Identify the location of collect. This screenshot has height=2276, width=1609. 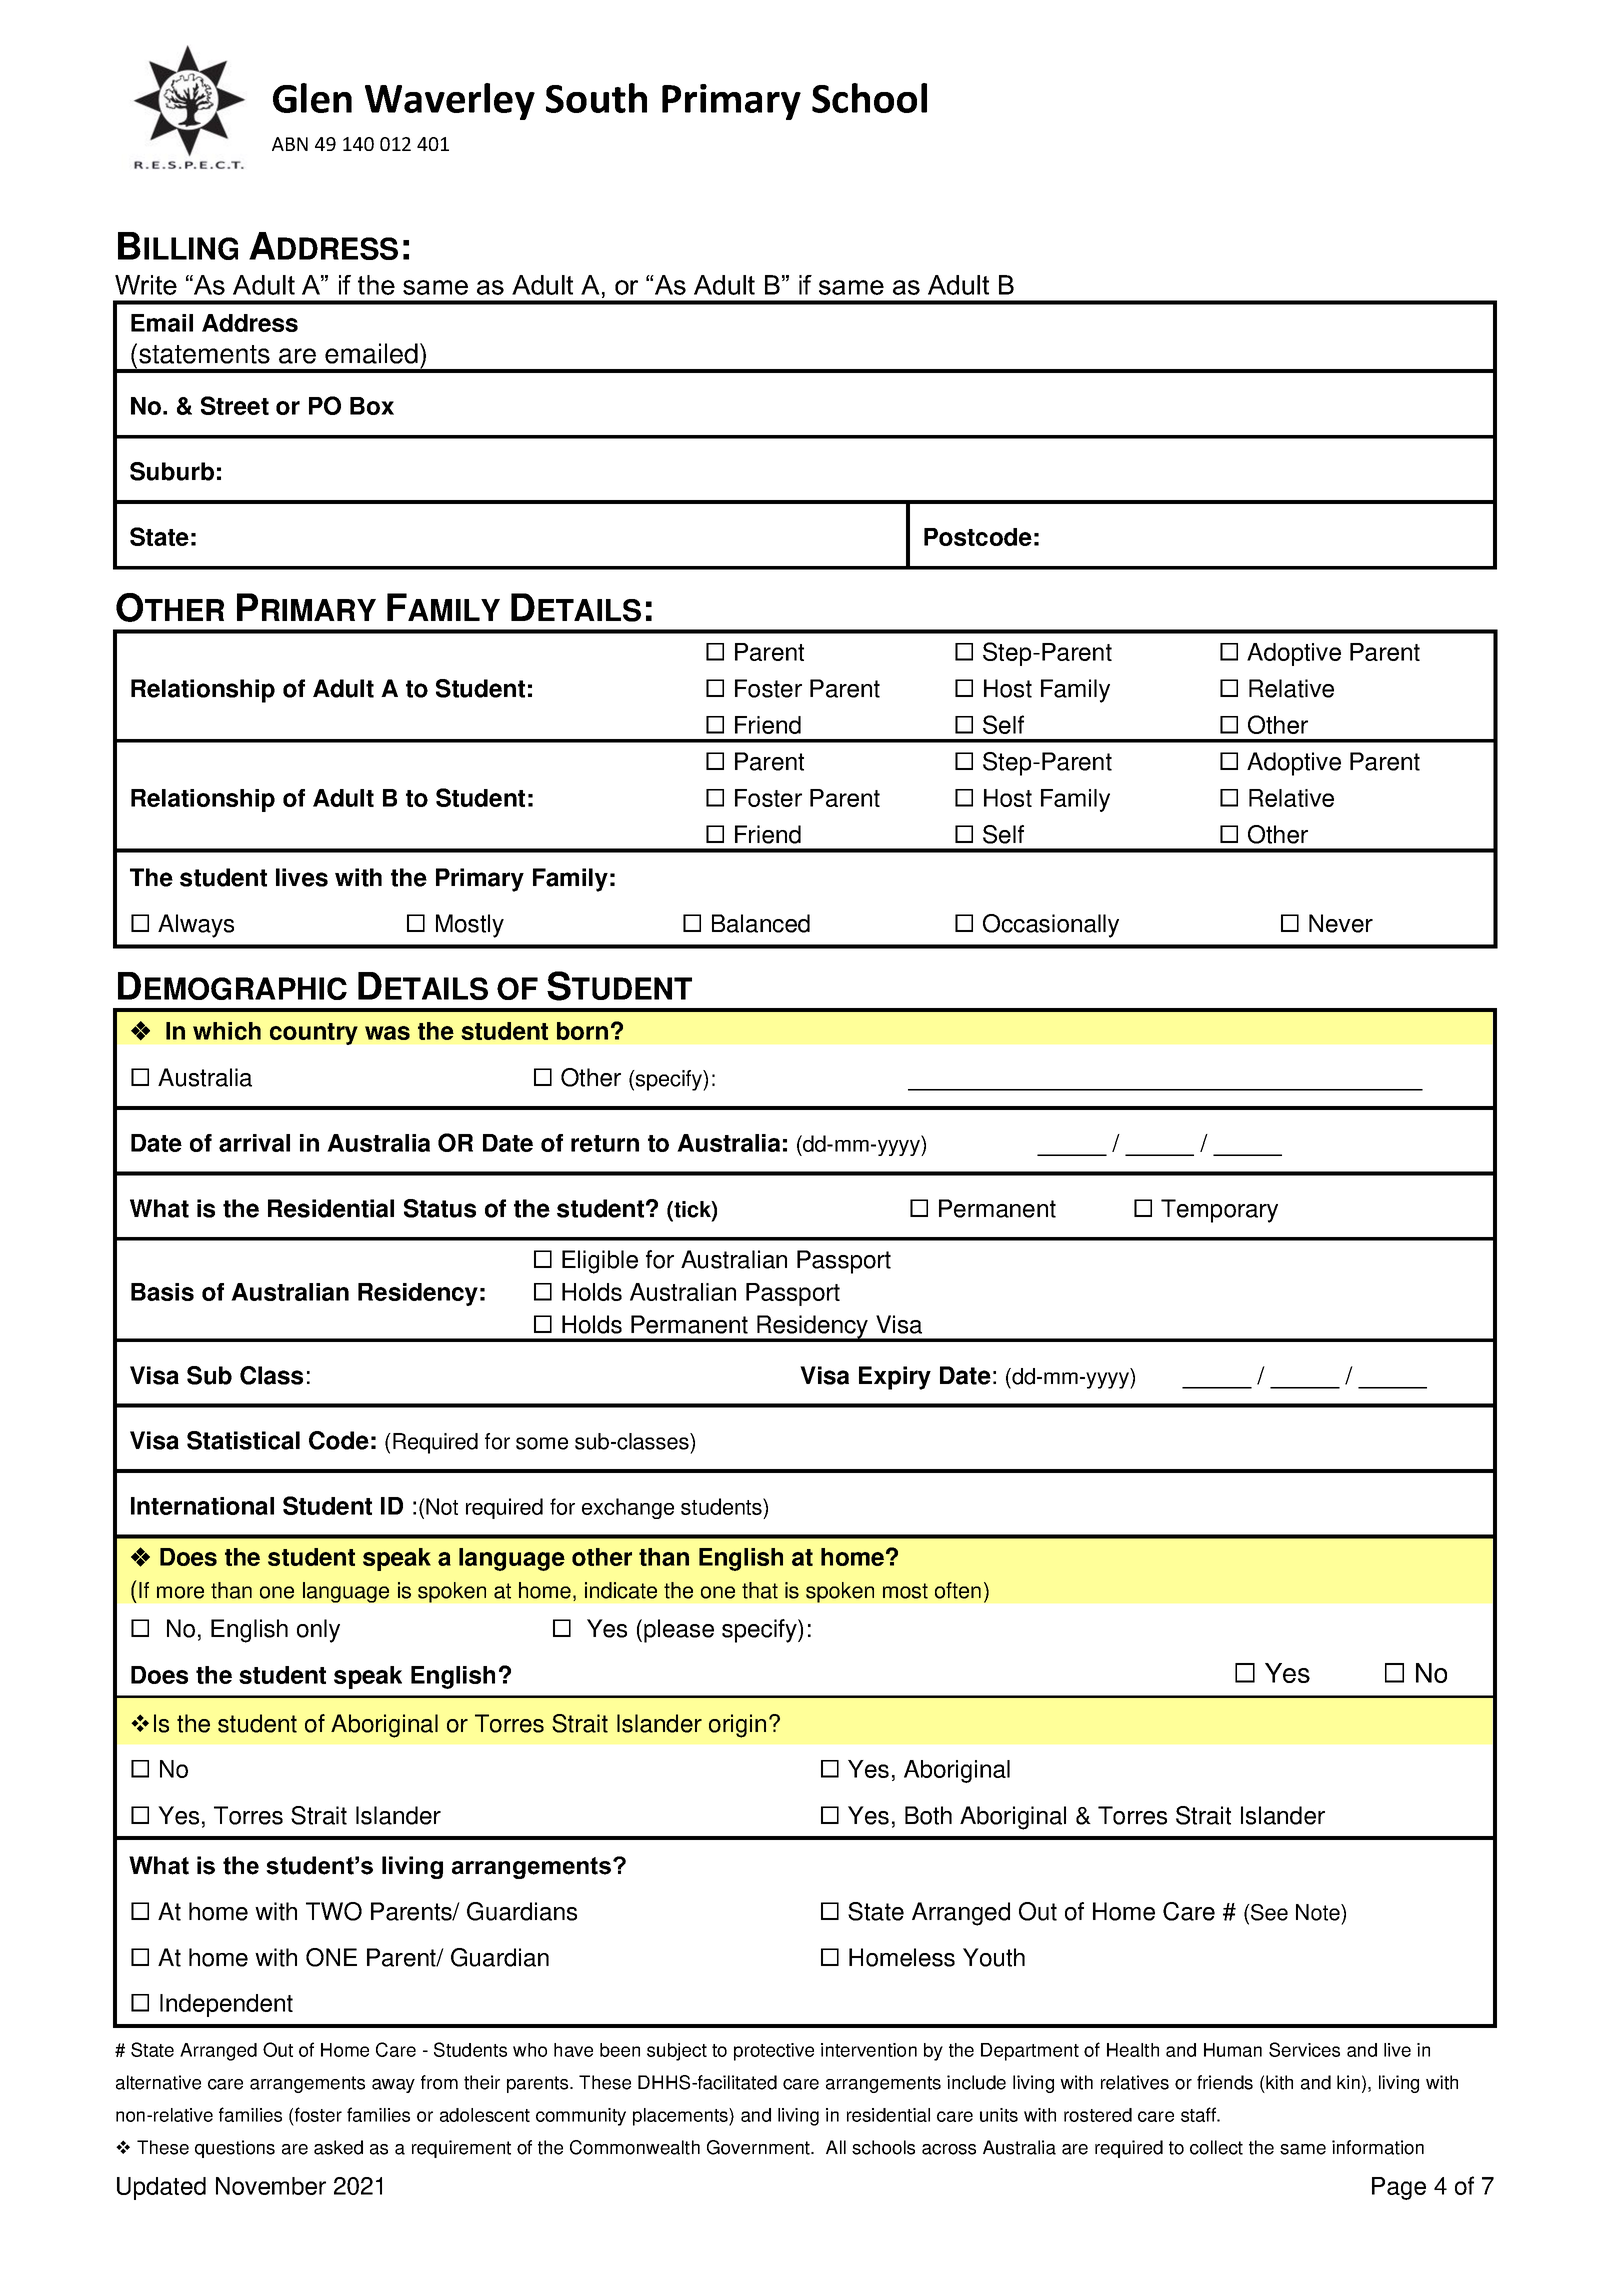
(1216, 2147).
